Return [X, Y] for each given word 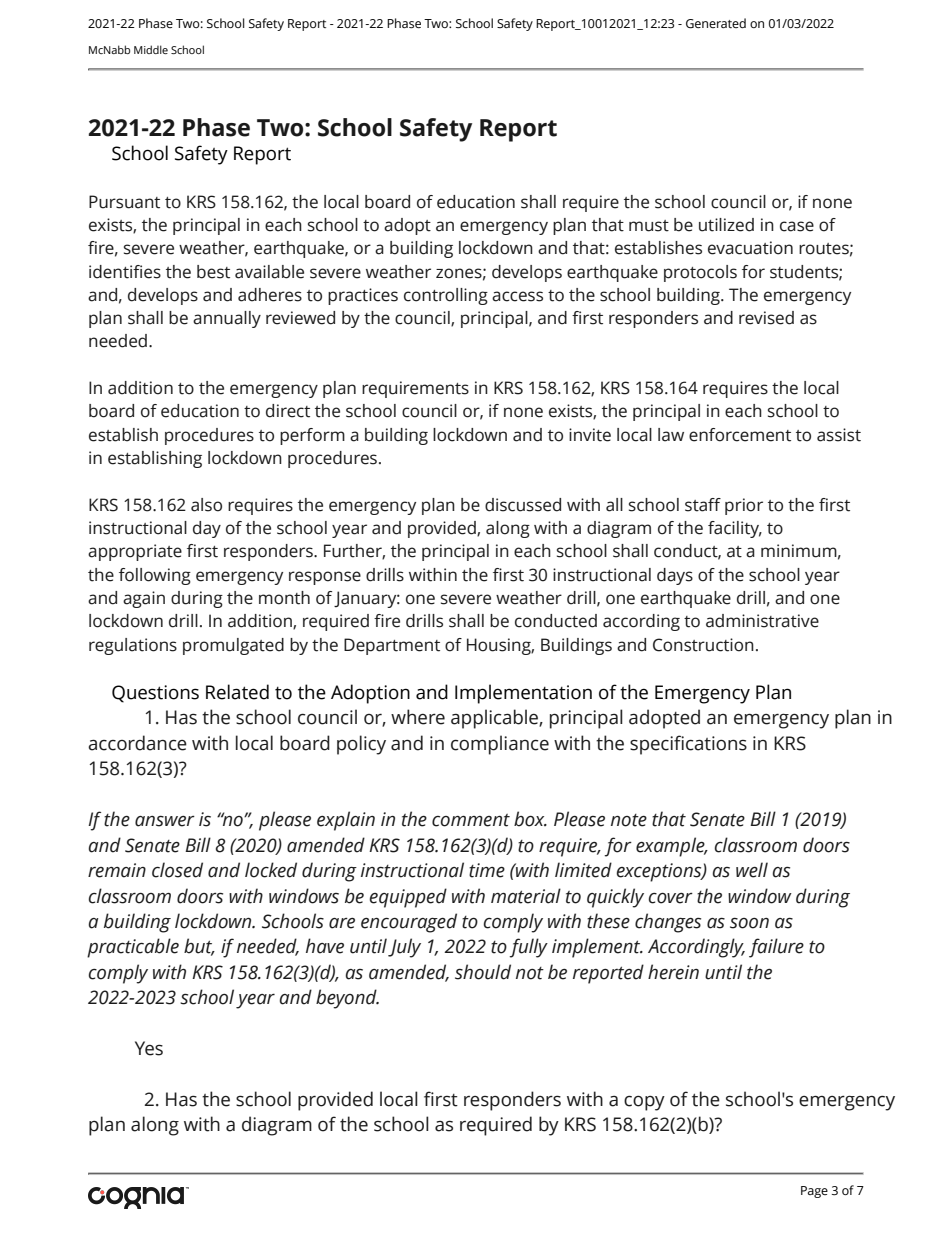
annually [227, 319]
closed [177, 870]
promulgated [233, 646]
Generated [716, 23]
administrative [762, 621]
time [487, 870]
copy [644, 1103]
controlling [446, 296]
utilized [726, 225]
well [752, 870]
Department [392, 646]
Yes [149, 1048]
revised [766, 318]
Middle [151, 49]
